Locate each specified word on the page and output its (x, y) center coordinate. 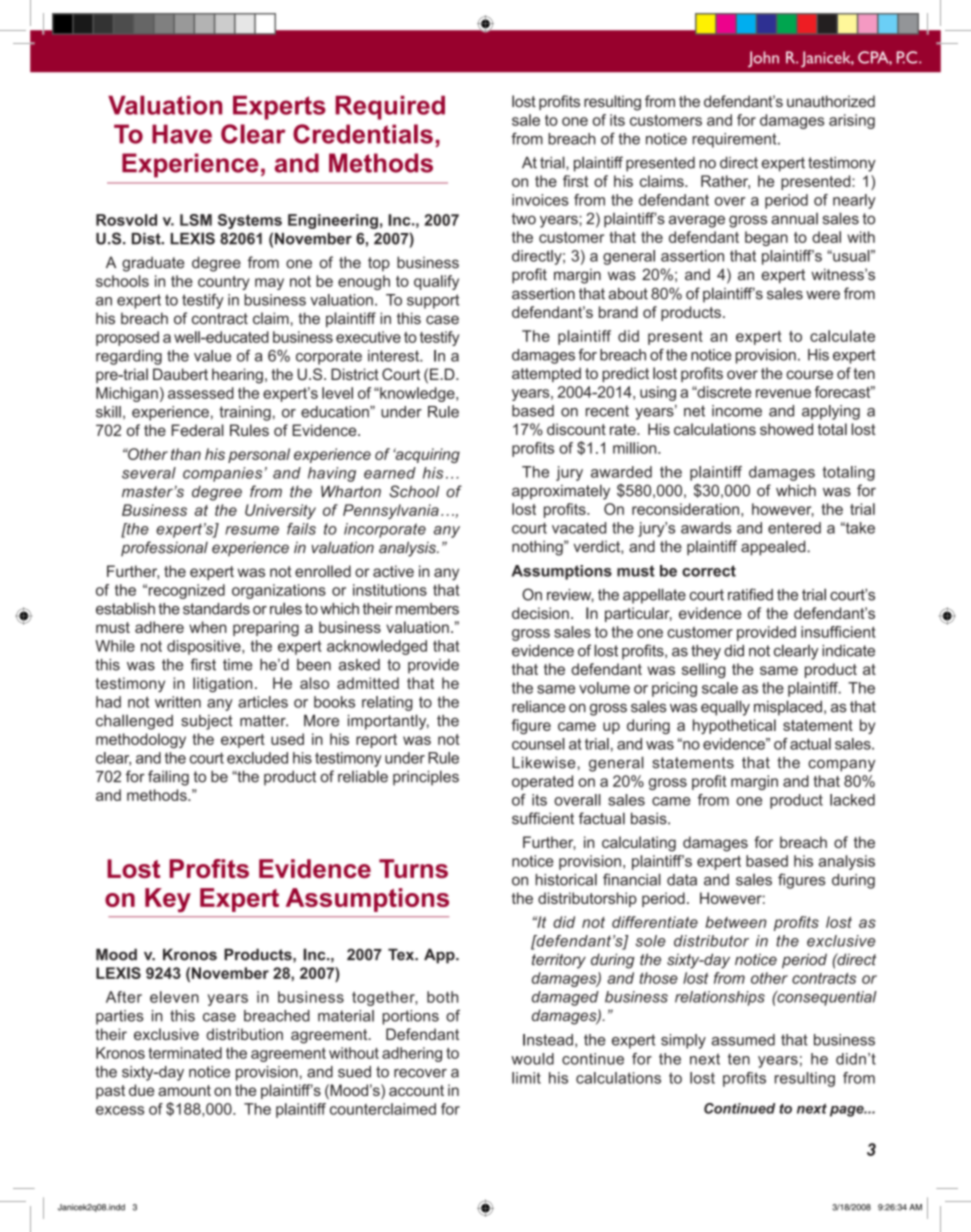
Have (182, 134)
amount (184, 1090)
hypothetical (734, 726)
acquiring (426, 455)
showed (786, 429)
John (763, 59)
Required (390, 108)
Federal (198, 430)
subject (207, 722)
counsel (538, 744)
